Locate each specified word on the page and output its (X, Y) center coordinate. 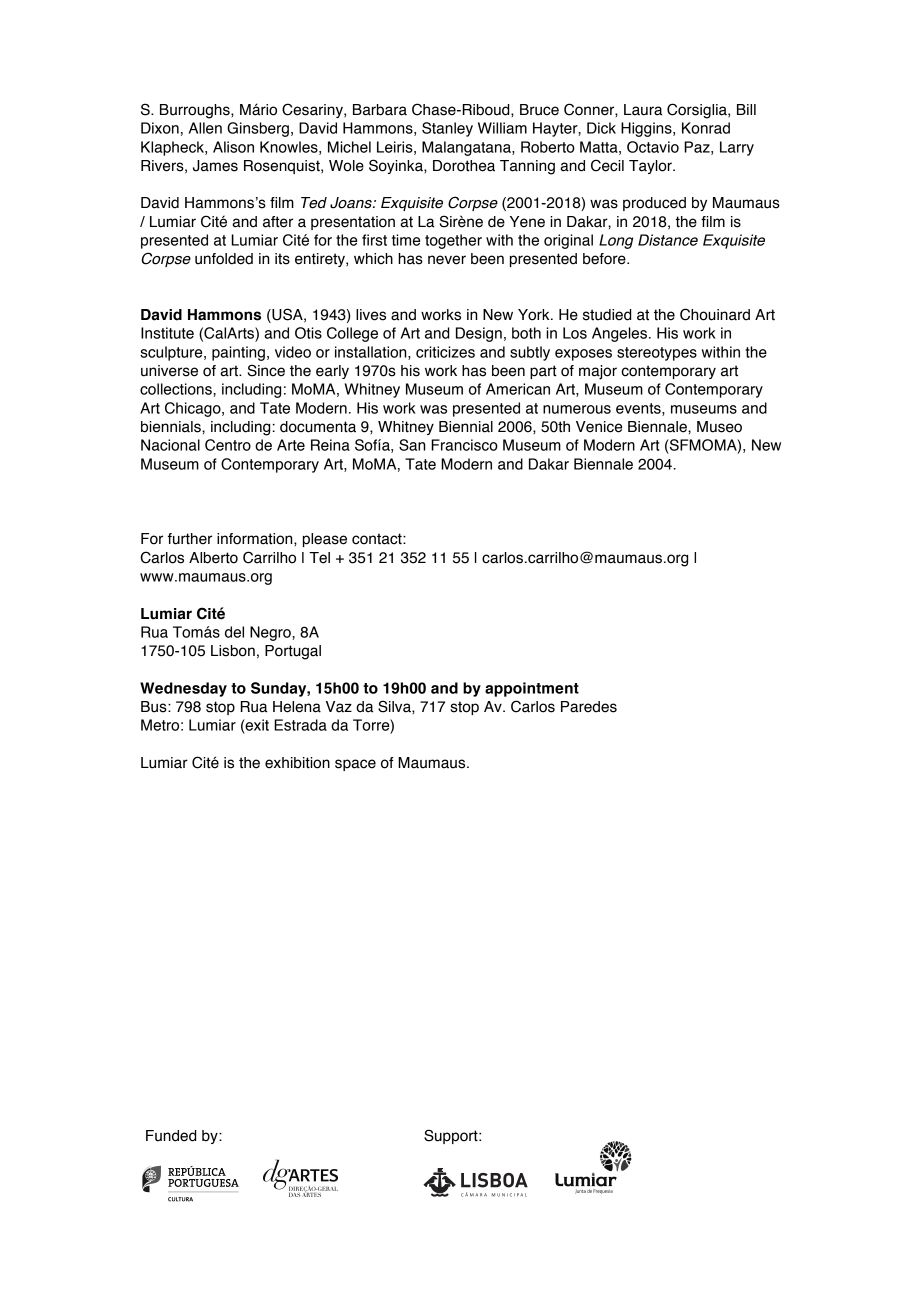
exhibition (297, 763)
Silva (395, 706)
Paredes (589, 707)
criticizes (445, 352)
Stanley (447, 129)
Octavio (653, 147)
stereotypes (657, 354)
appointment (532, 689)
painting (238, 353)
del (234, 632)
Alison (233, 147)
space (355, 765)
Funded (171, 1136)
